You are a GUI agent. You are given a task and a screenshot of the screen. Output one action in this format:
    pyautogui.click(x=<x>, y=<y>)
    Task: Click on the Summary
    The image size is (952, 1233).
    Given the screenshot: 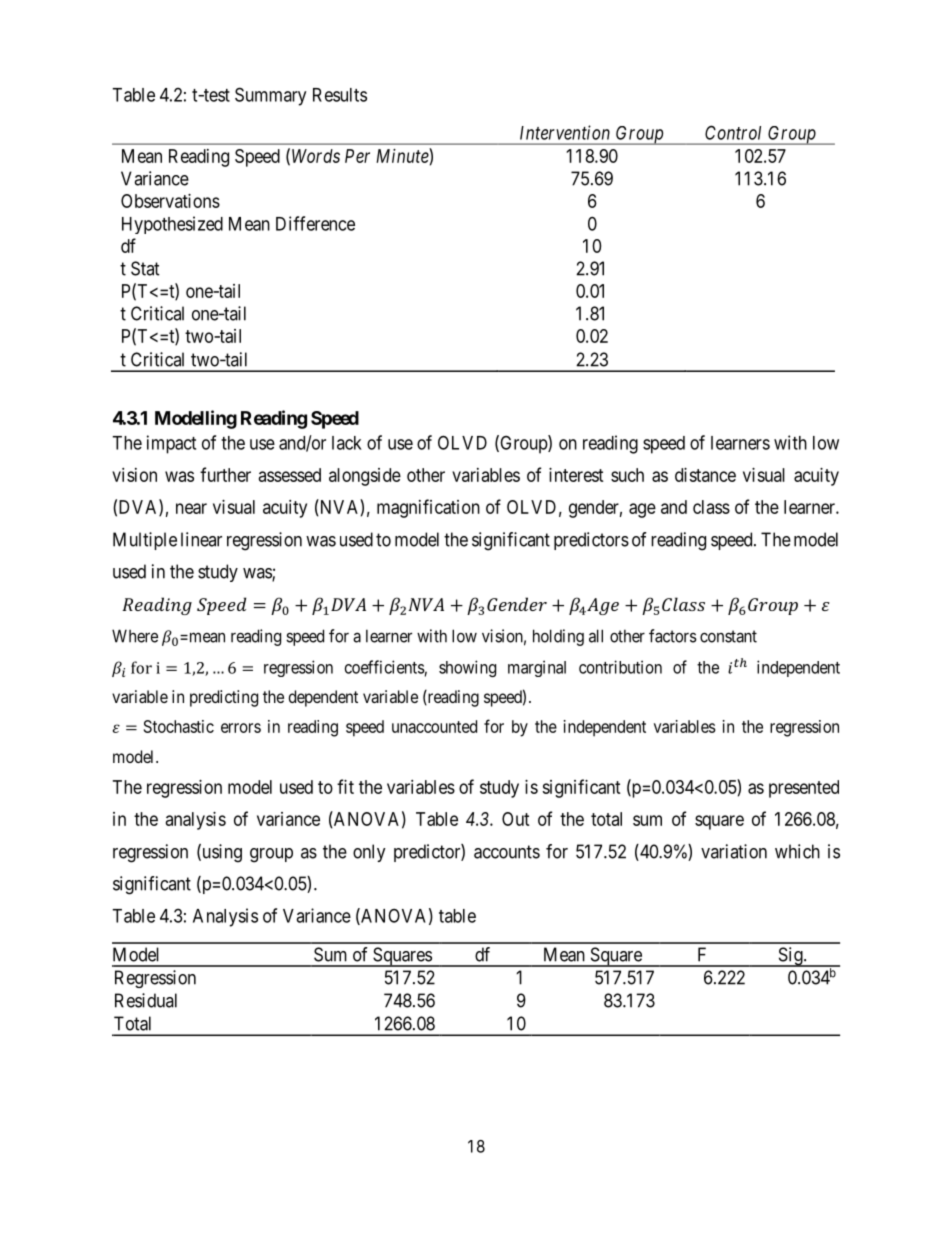 What is the action you would take?
    pyautogui.click(x=270, y=96)
